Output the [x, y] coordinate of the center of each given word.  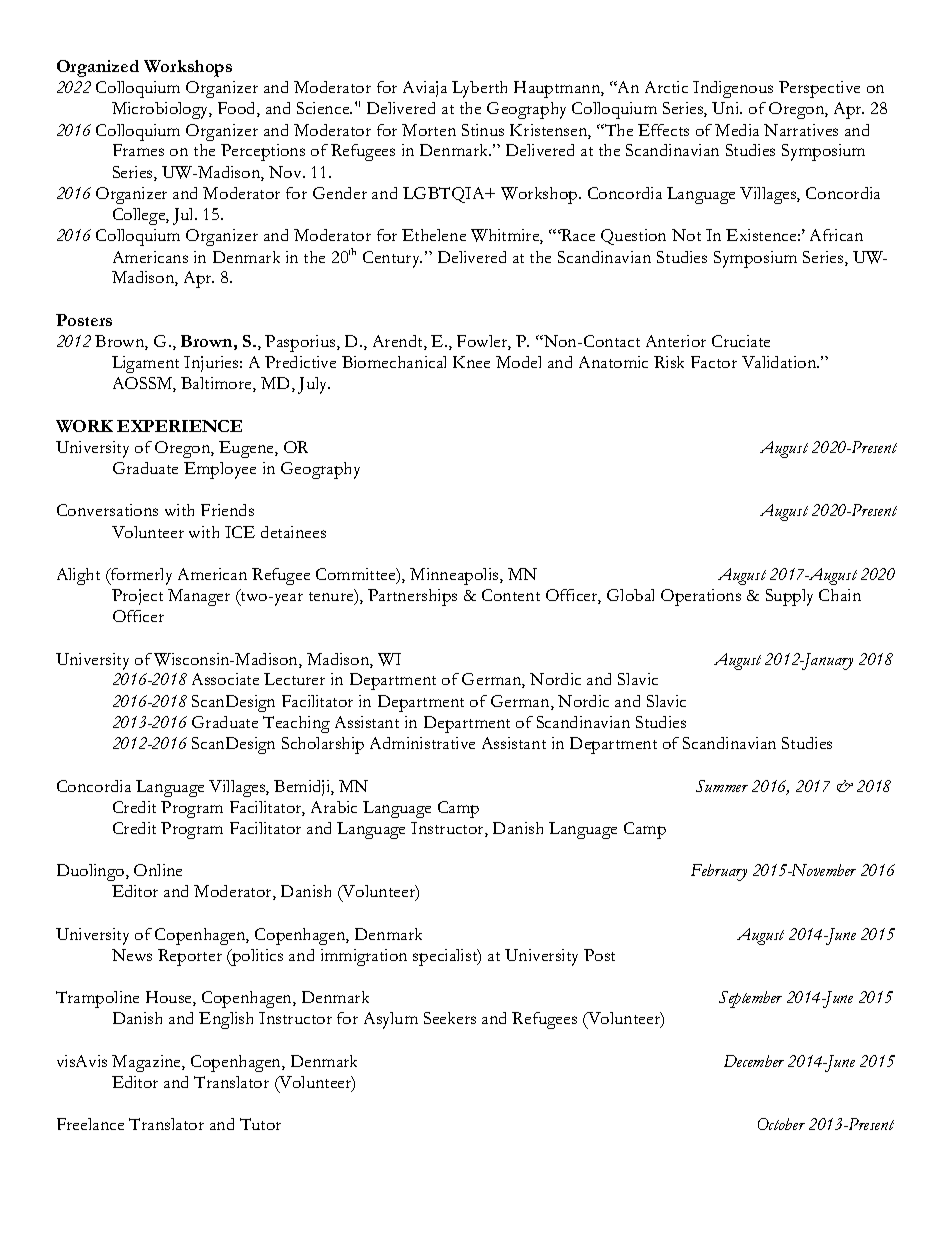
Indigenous [733, 89]
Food [238, 109]
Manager [199, 597]
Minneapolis [455, 576]
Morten [429, 130]
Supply [789, 597]
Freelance [90, 1124]
